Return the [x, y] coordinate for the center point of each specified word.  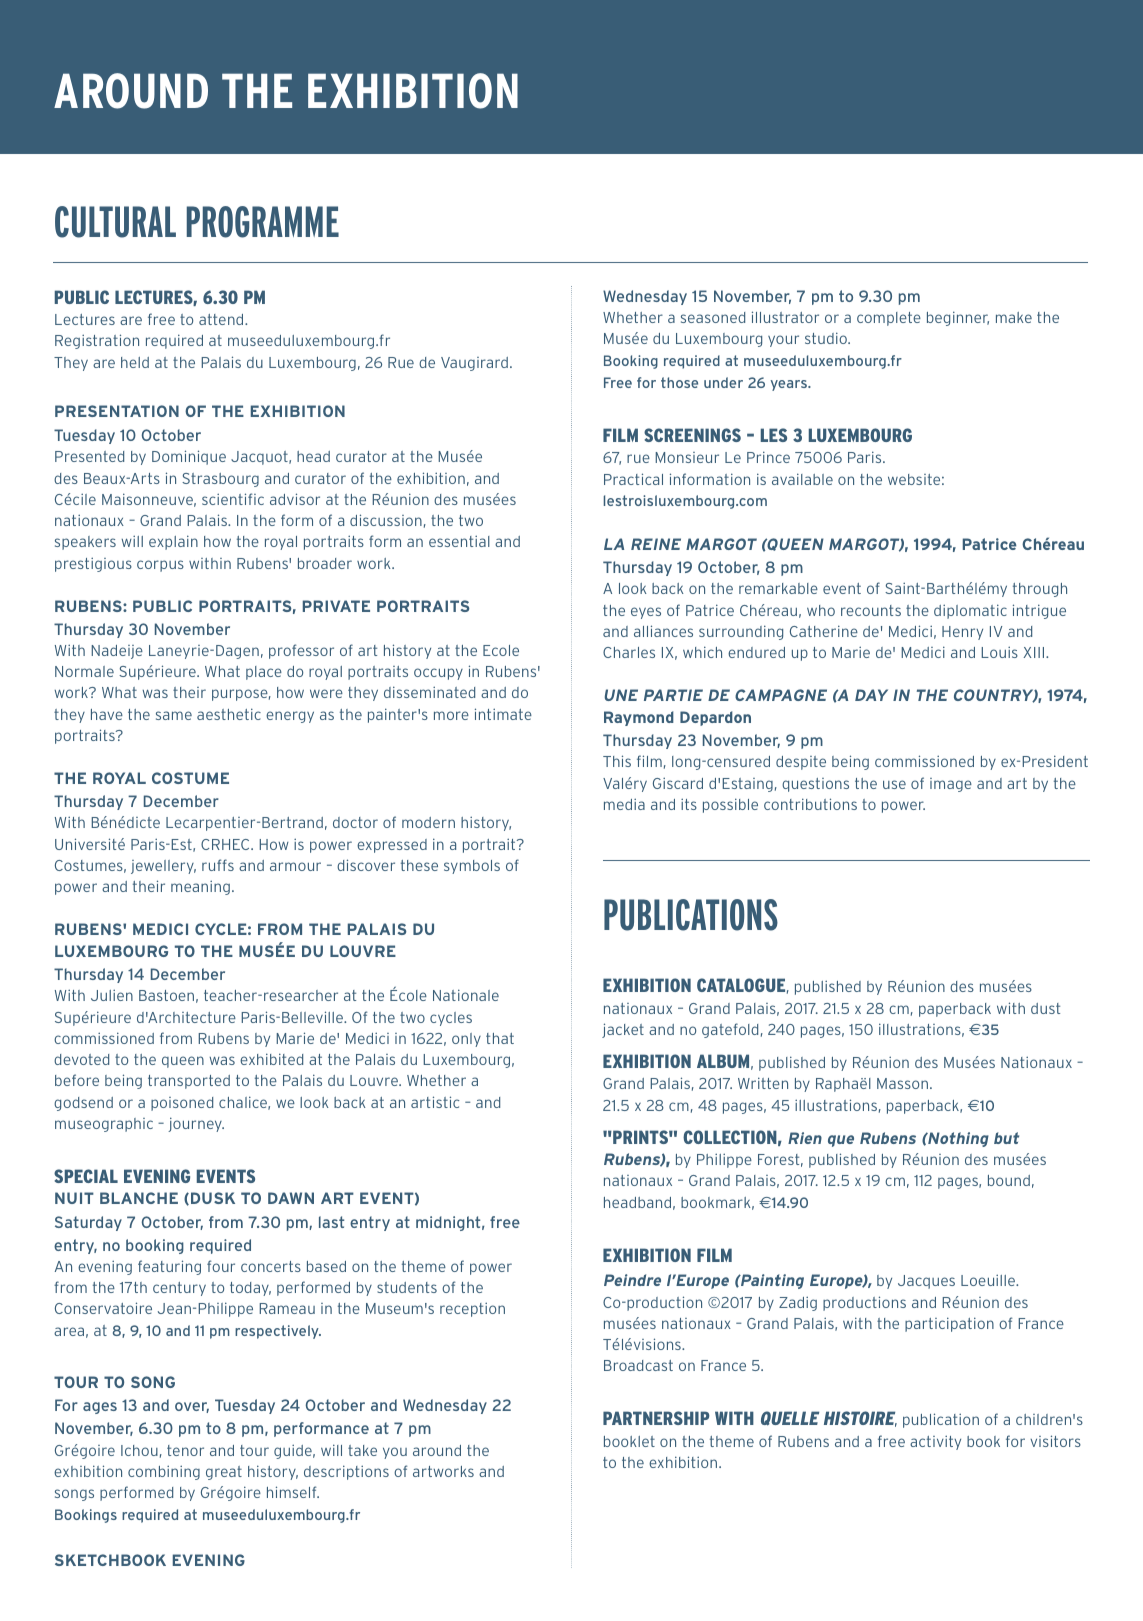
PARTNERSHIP [656, 1418]
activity [935, 1442]
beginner [958, 318]
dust [1045, 1008]
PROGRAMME [263, 222]
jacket [623, 1030]
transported [189, 1082]
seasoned [713, 317]
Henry [962, 633]
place [264, 673]
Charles [629, 652]
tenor [185, 1450]
